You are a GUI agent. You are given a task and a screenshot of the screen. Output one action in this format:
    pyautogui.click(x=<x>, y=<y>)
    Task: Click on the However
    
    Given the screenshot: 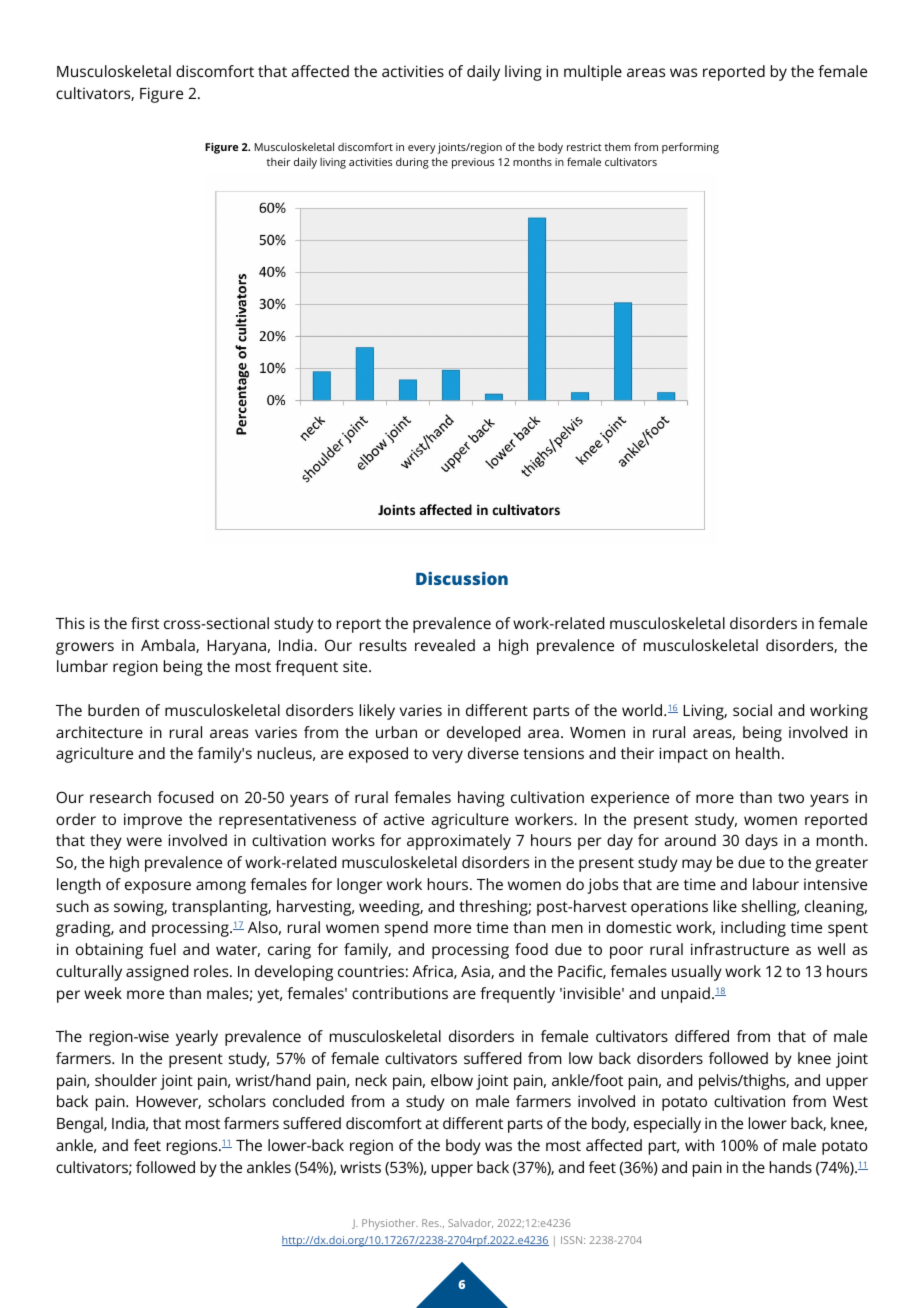 What is the action you would take?
    pyautogui.click(x=168, y=1102)
